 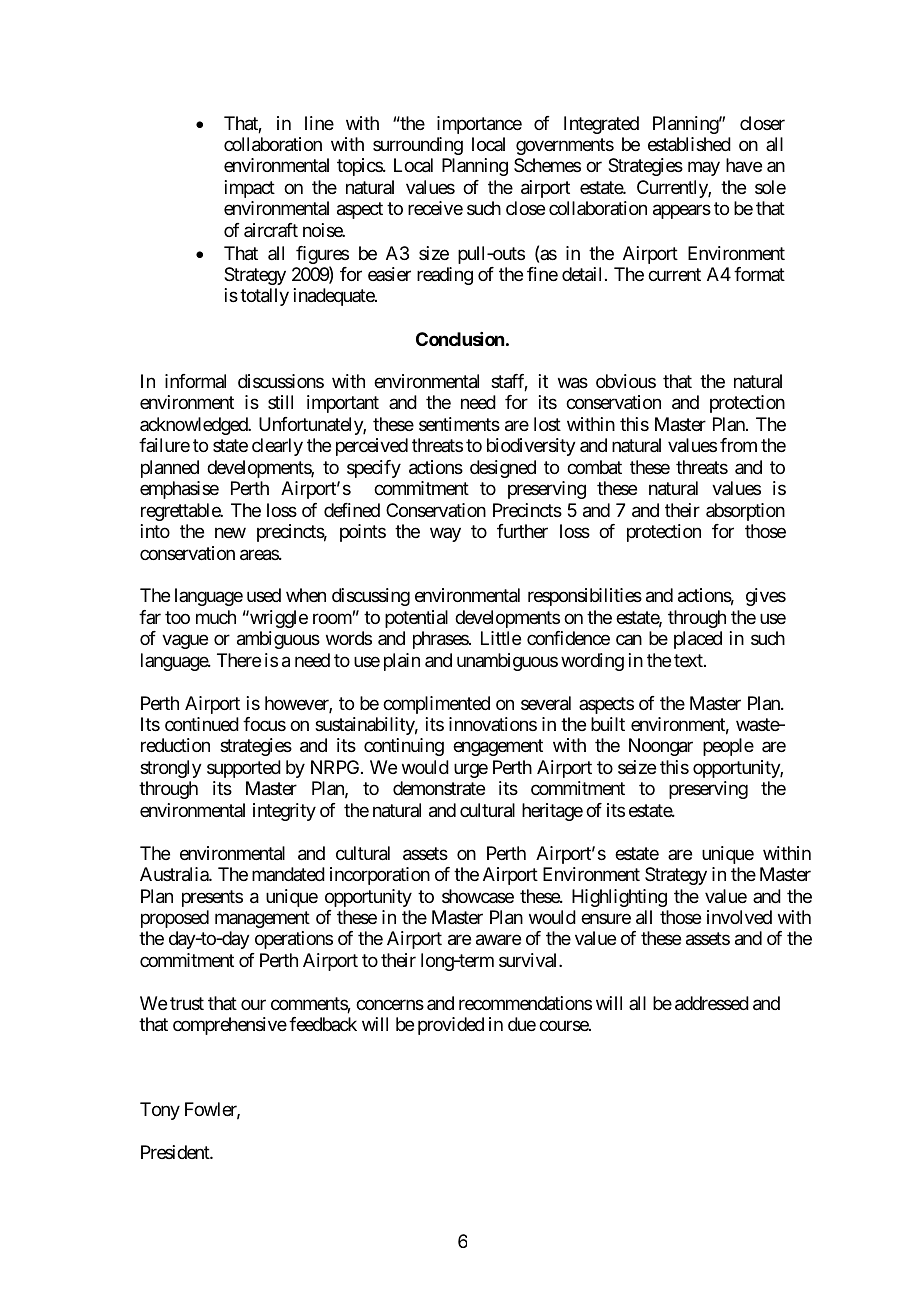 What do you see at coordinates (230, 533) in the screenshot?
I see `new` at bounding box center [230, 533].
